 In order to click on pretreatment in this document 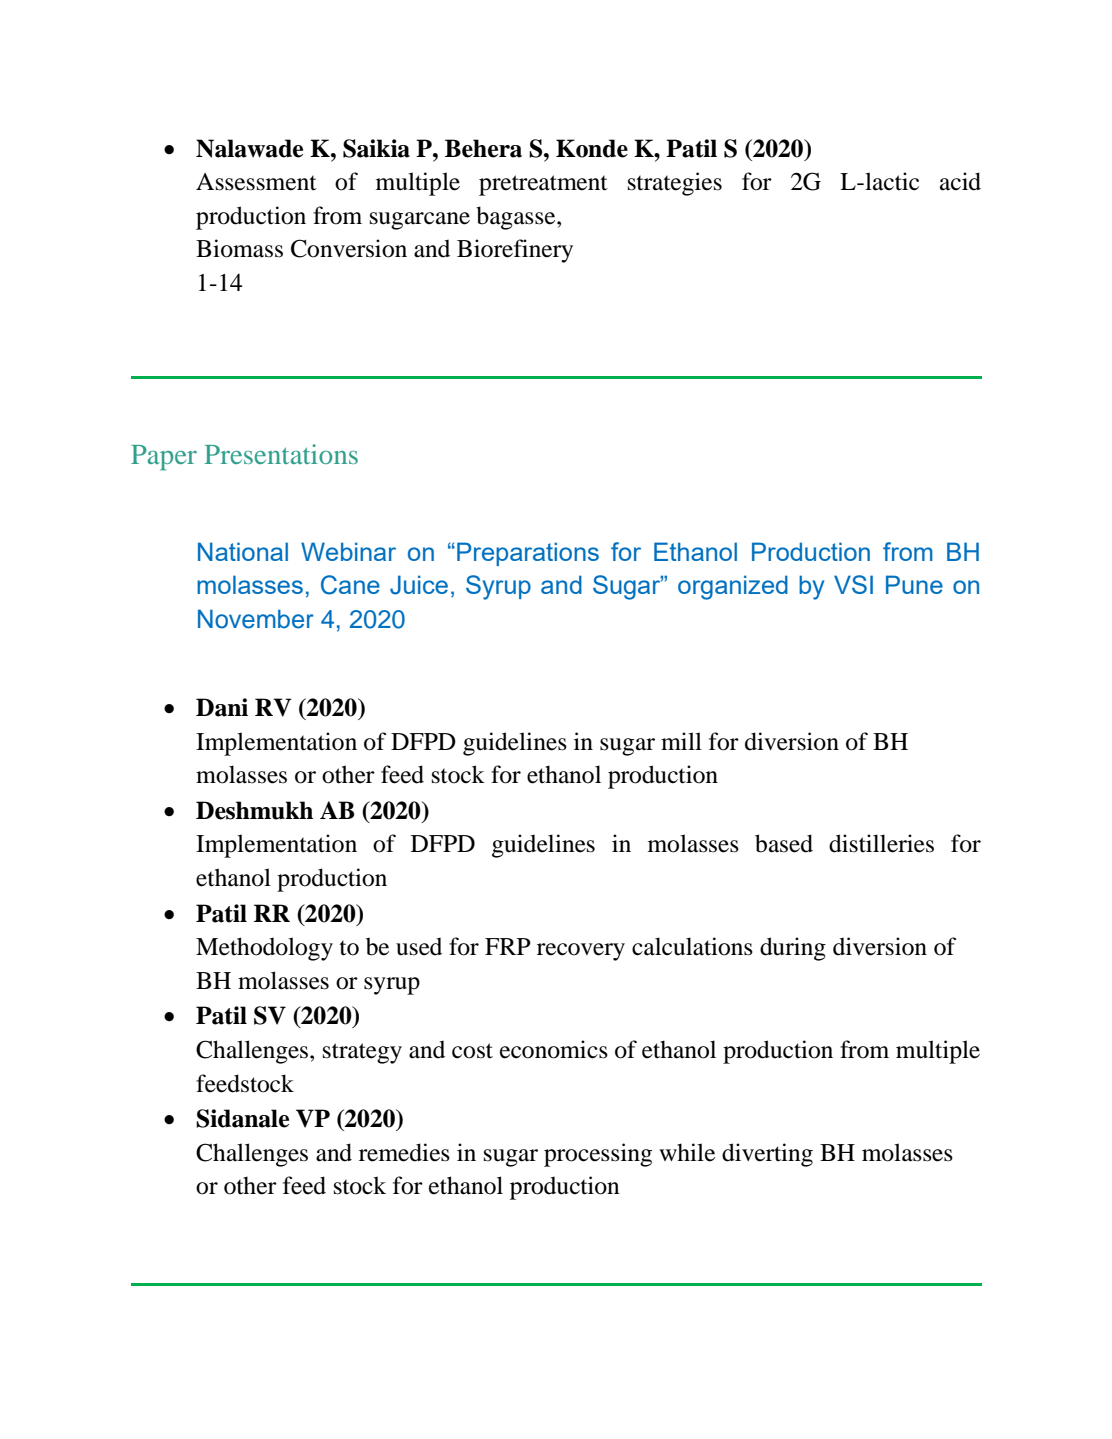, I will do `click(543, 185)`.
